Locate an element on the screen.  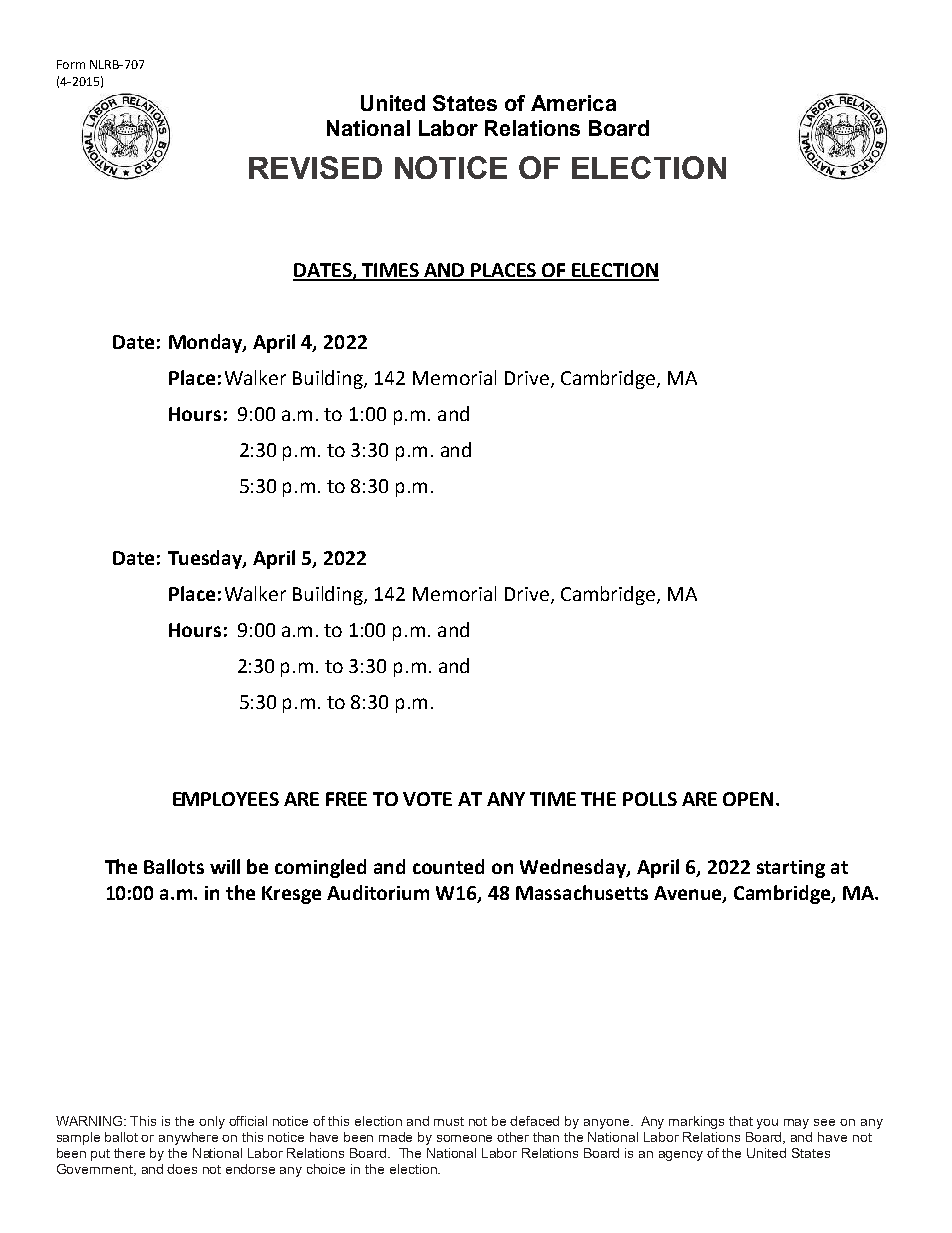
someone is located at coordinates (464, 1138).
